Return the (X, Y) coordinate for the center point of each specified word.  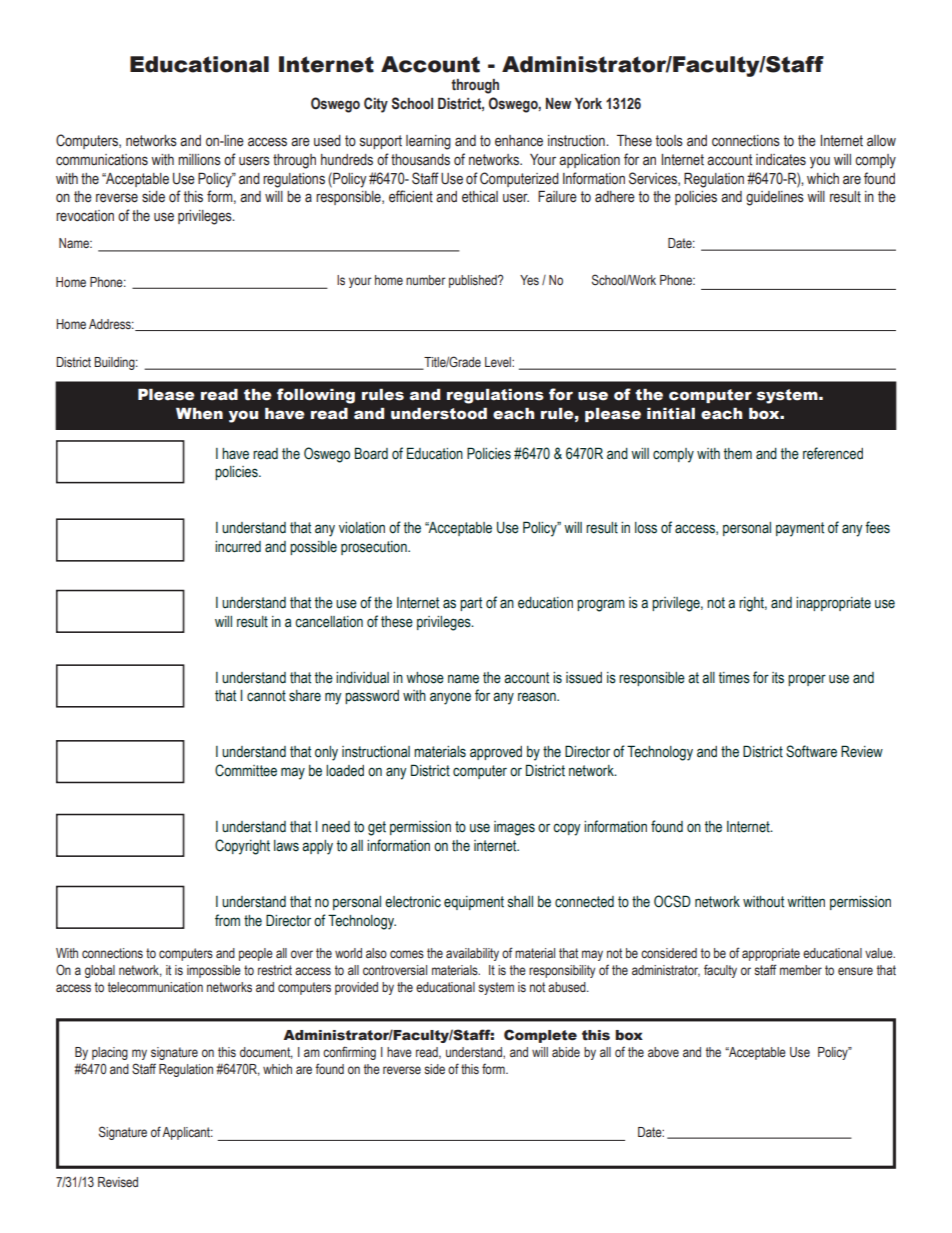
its (778, 678)
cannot (266, 696)
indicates (781, 160)
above (663, 1052)
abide (566, 1052)
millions (199, 160)
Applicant (187, 1133)
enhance (519, 141)
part (471, 604)
